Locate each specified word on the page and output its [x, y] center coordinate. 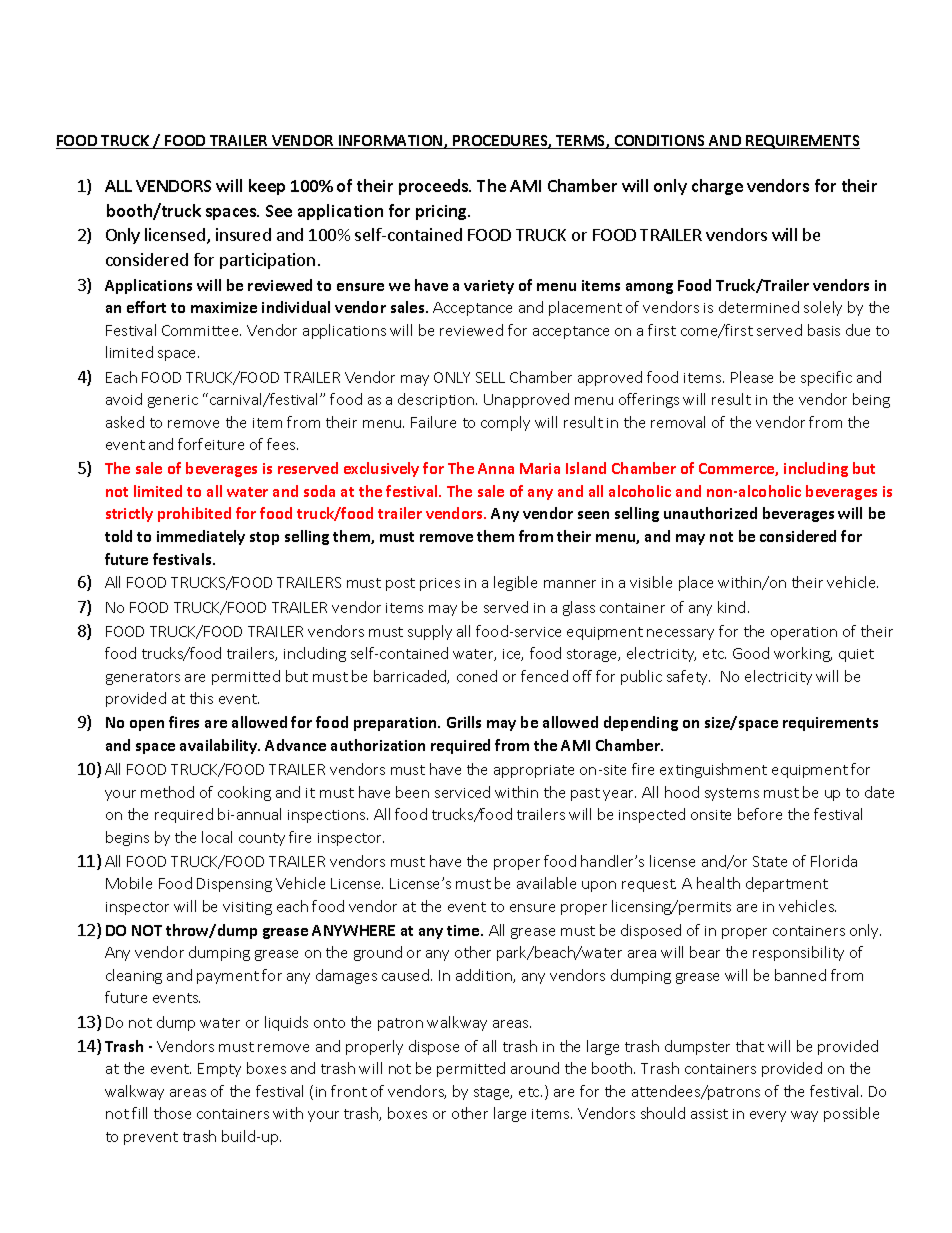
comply [505, 423]
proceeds [435, 187]
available [546, 883]
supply [430, 632]
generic [173, 401]
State [770, 861]
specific [826, 378]
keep [267, 187]
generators [143, 678]
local [217, 837]
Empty [219, 1070]
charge [717, 187]
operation [804, 633]
